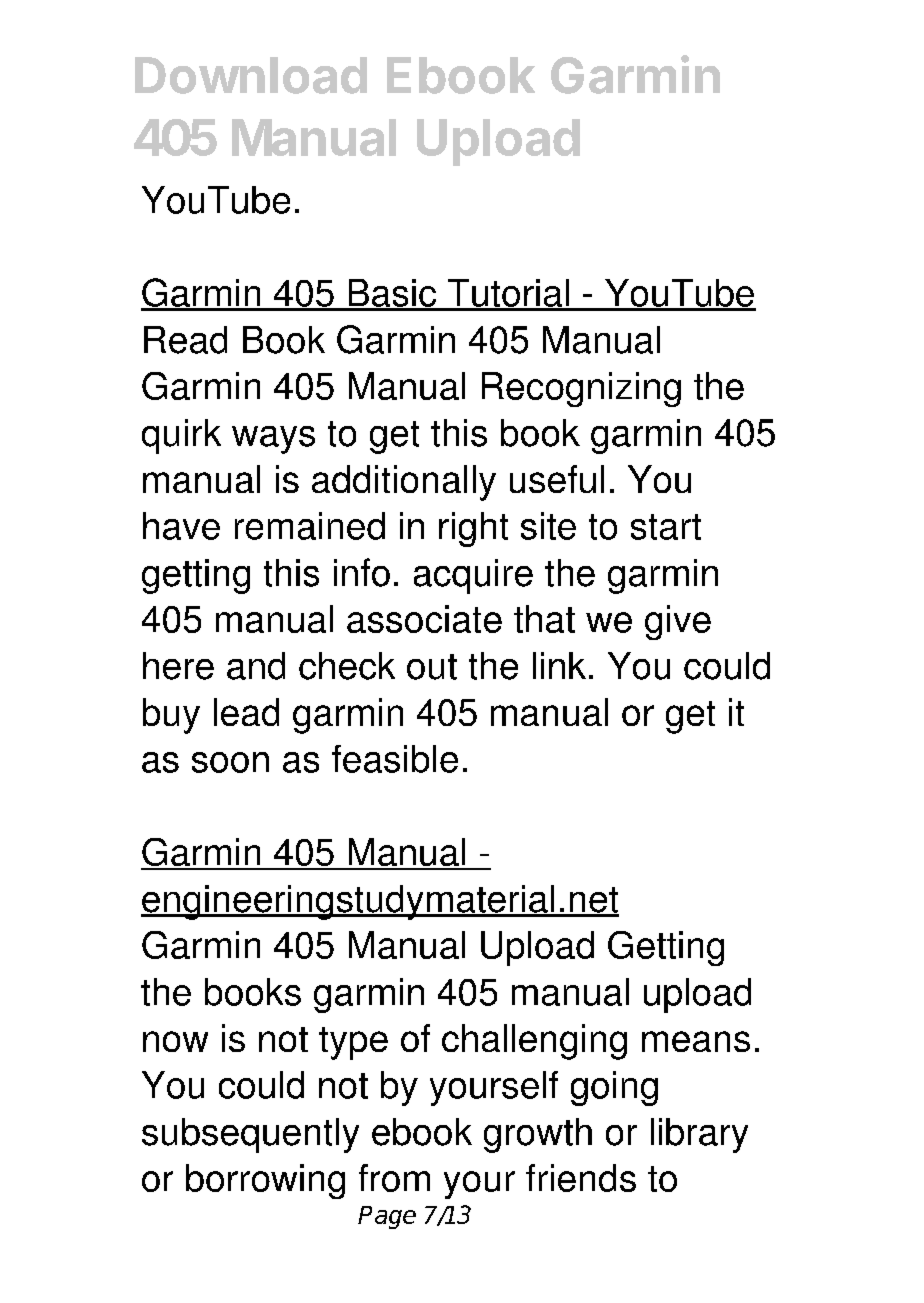 The height and width of the document is (1303, 924). I want to click on from, so click(394, 1178).
